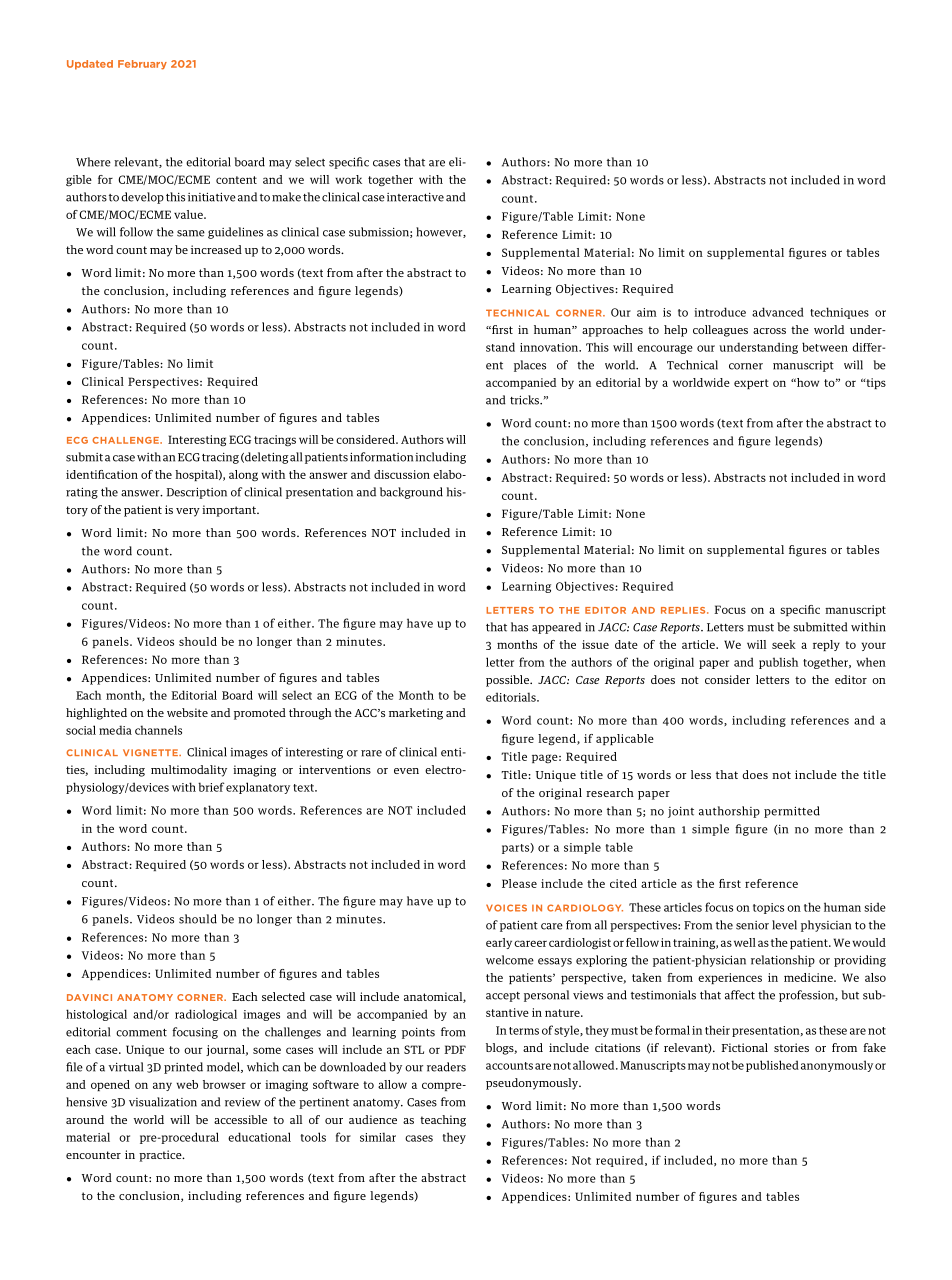 Image resolution: width=952 pixels, height=1280 pixels. I want to click on permitted, so click(792, 812).
